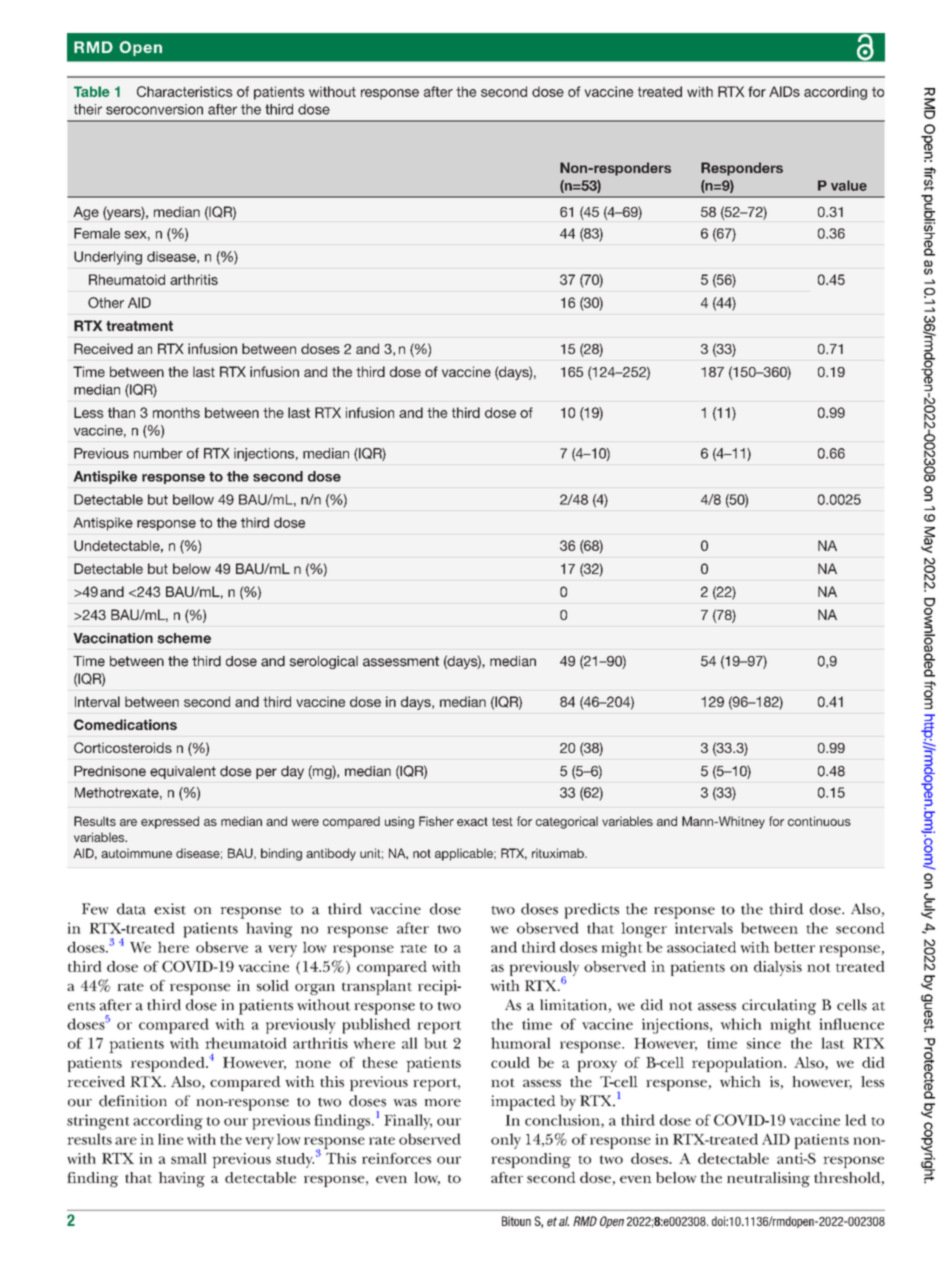  What do you see at coordinates (819, 821) in the document?
I see `continuous` at bounding box center [819, 821].
